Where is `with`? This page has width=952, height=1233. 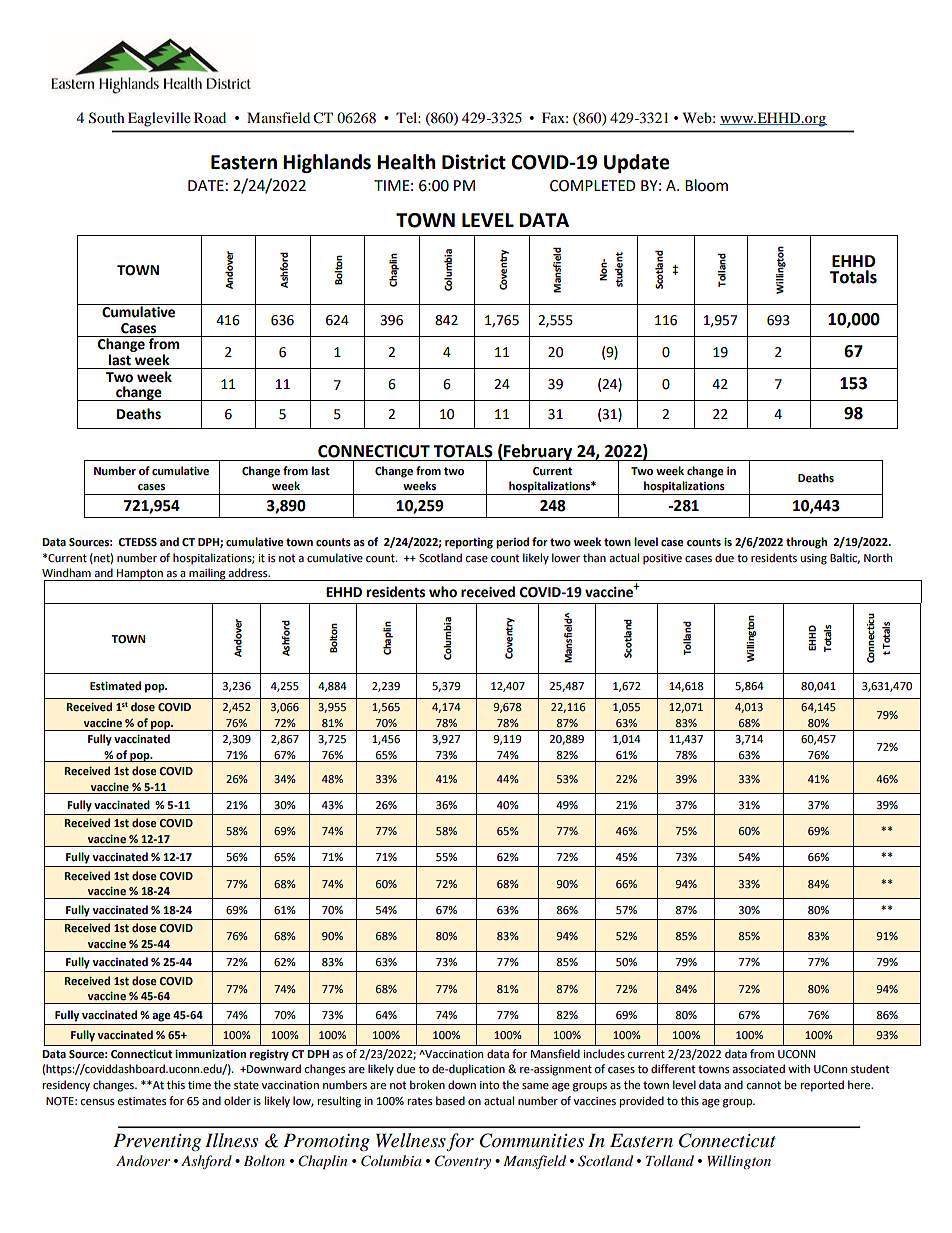 with is located at coordinates (799, 1068).
